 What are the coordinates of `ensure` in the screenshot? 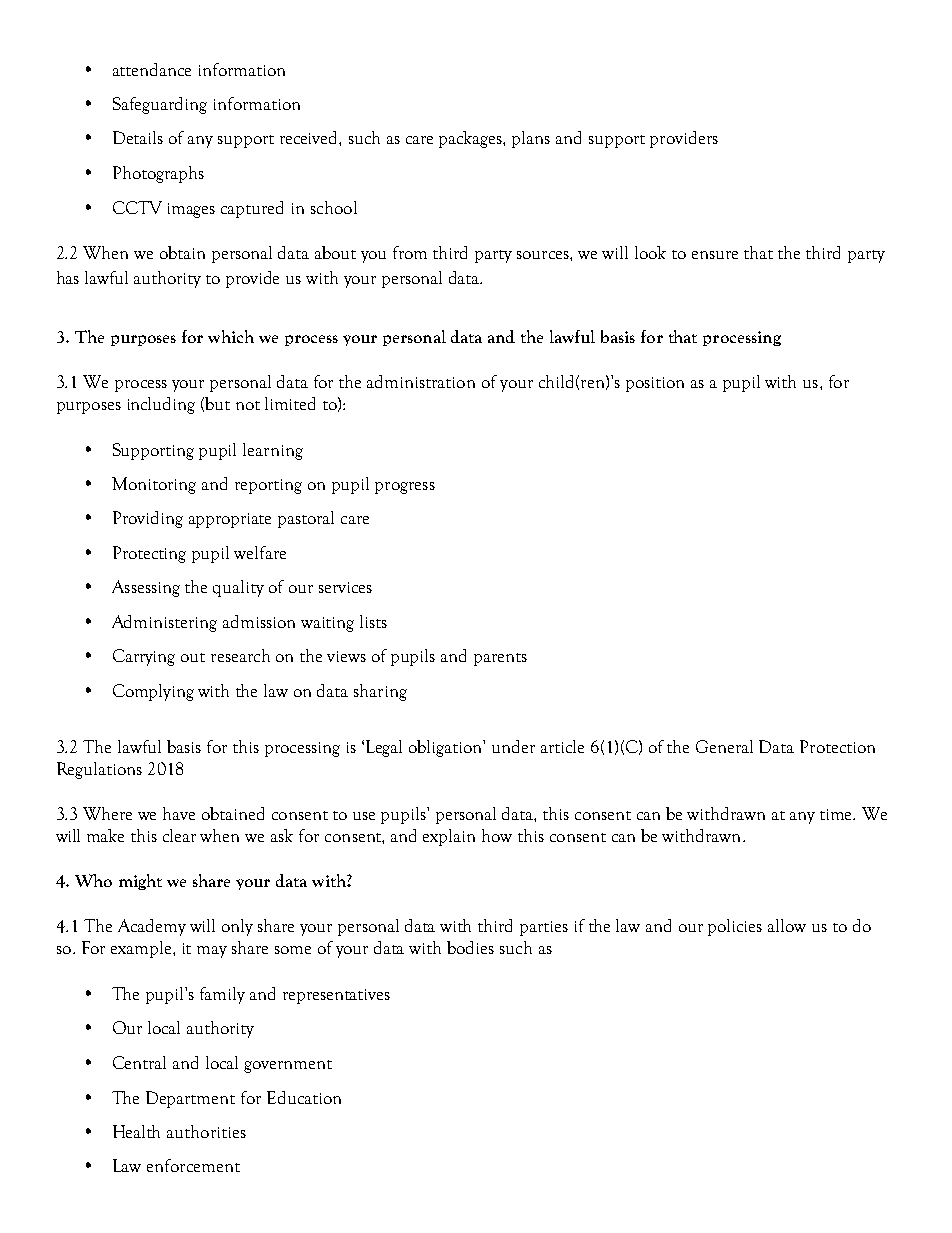 It's located at (715, 255).
